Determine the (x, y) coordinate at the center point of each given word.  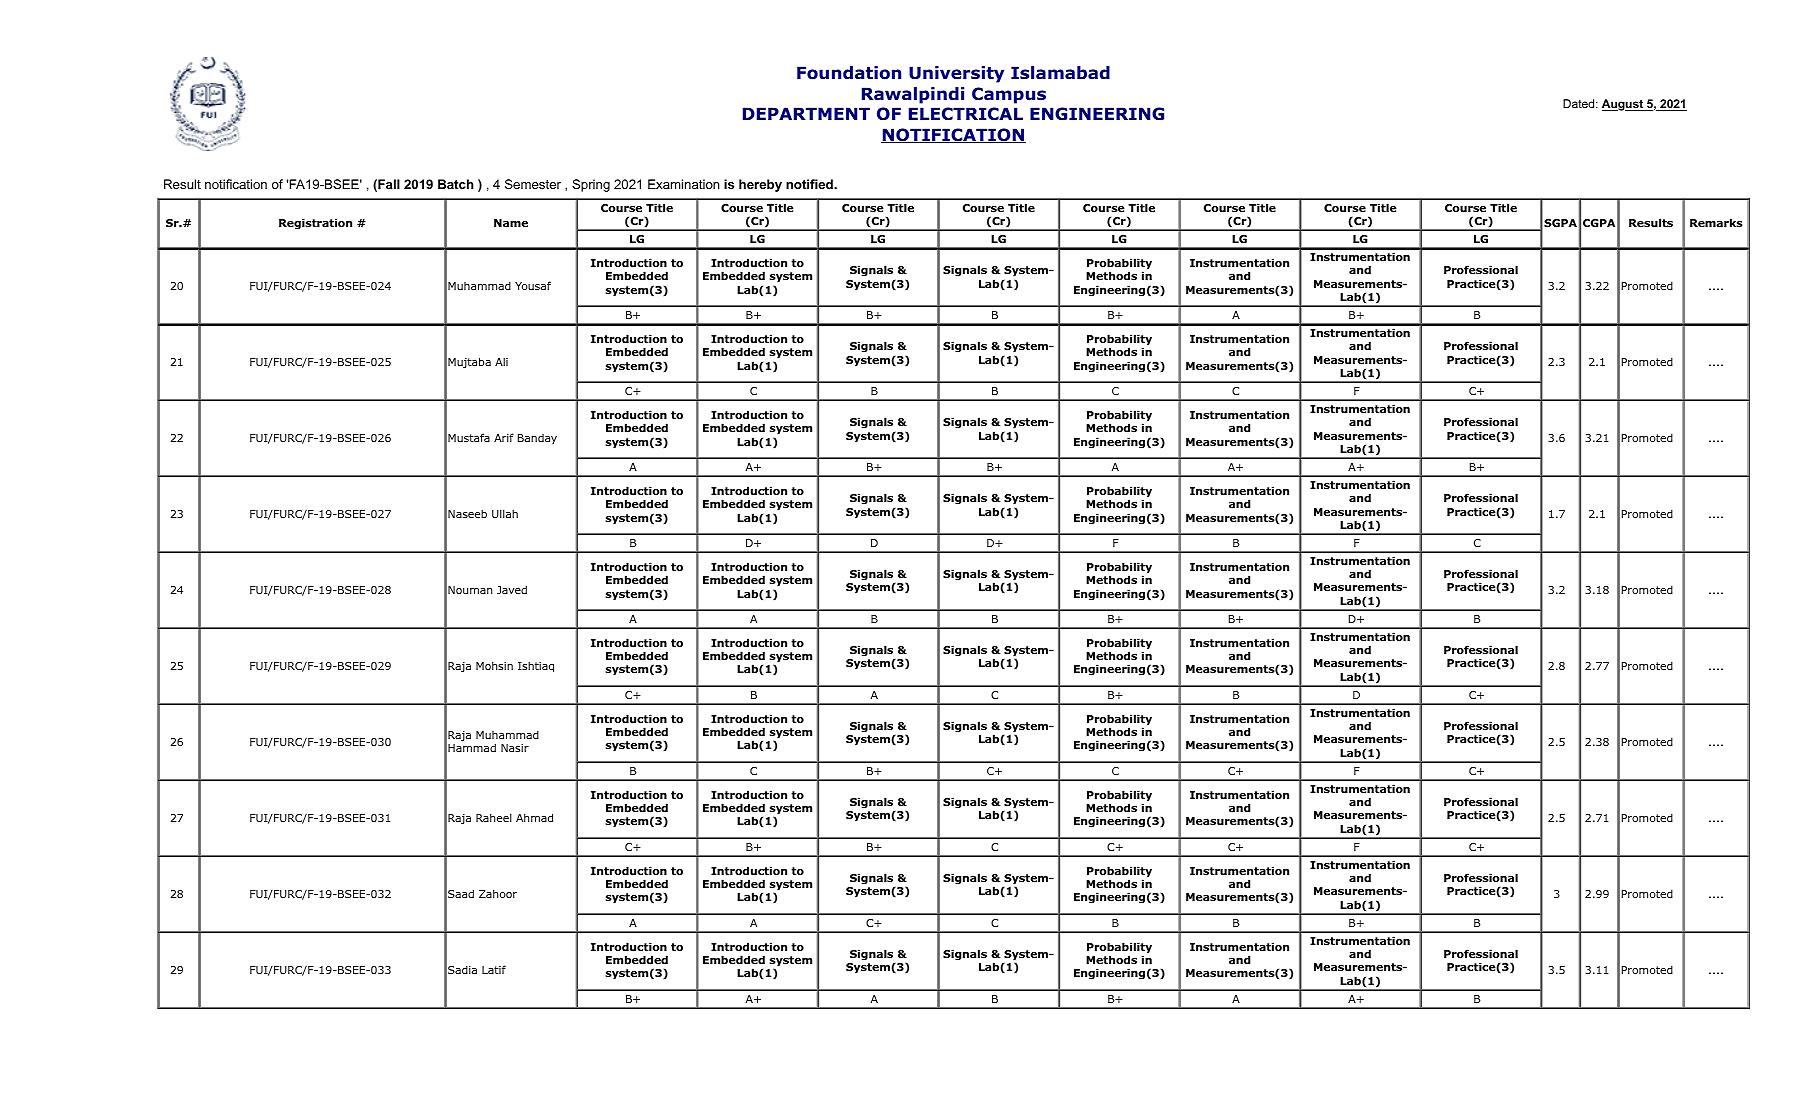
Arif (504, 437)
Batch (456, 184)
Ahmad (534, 817)
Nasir (515, 748)
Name (511, 223)
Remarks (1716, 222)
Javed (512, 589)
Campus (1009, 95)
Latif (494, 969)
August (1624, 105)
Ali (501, 362)
